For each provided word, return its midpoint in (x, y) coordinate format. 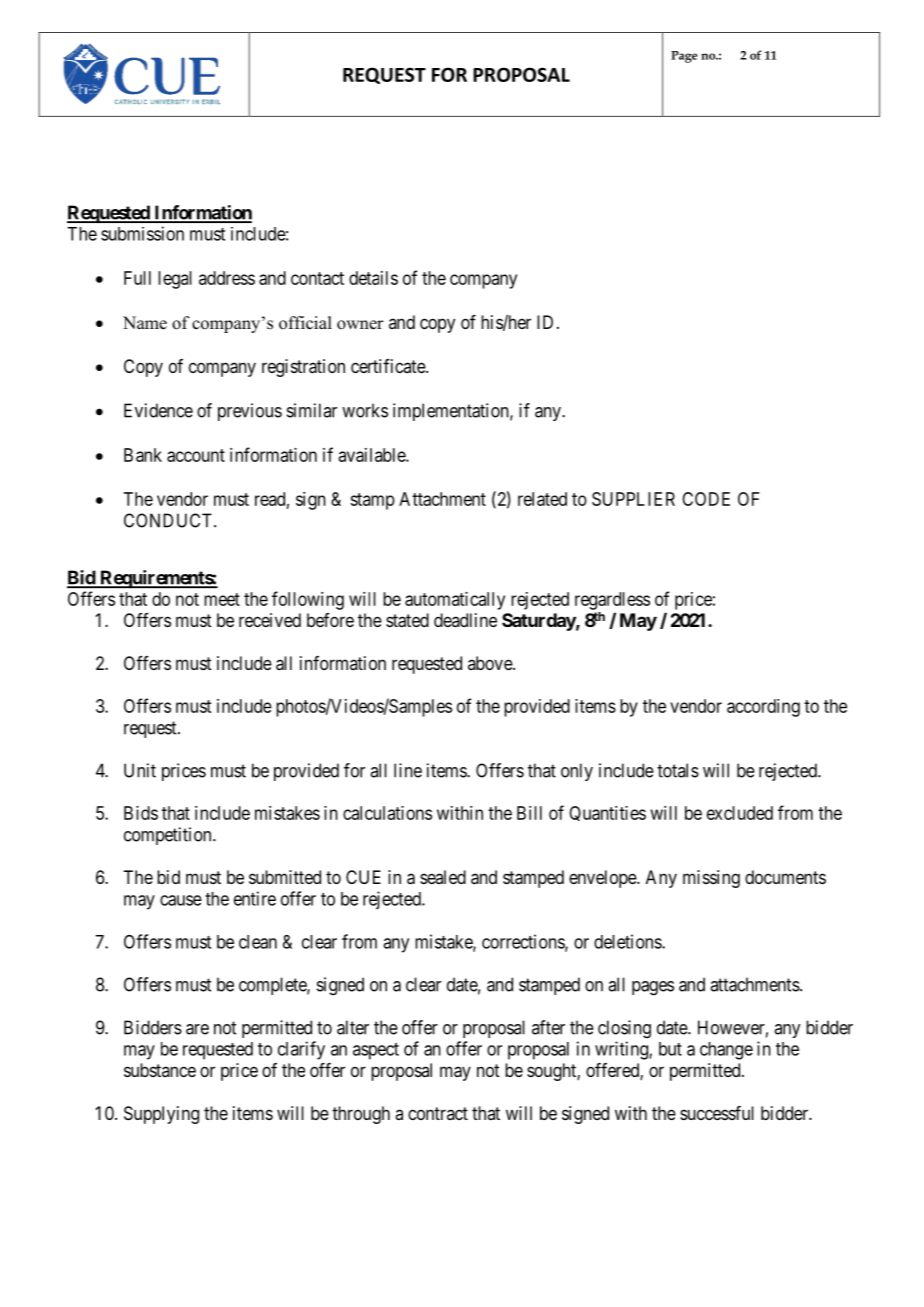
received (270, 620)
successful (717, 1113)
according (763, 708)
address (227, 278)
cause (181, 900)
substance (160, 1070)
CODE (706, 499)
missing (711, 879)
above (491, 663)
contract (438, 1113)
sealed (443, 877)
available (372, 455)
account (196, 455)
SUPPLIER (633, 499)
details (373, 278)
